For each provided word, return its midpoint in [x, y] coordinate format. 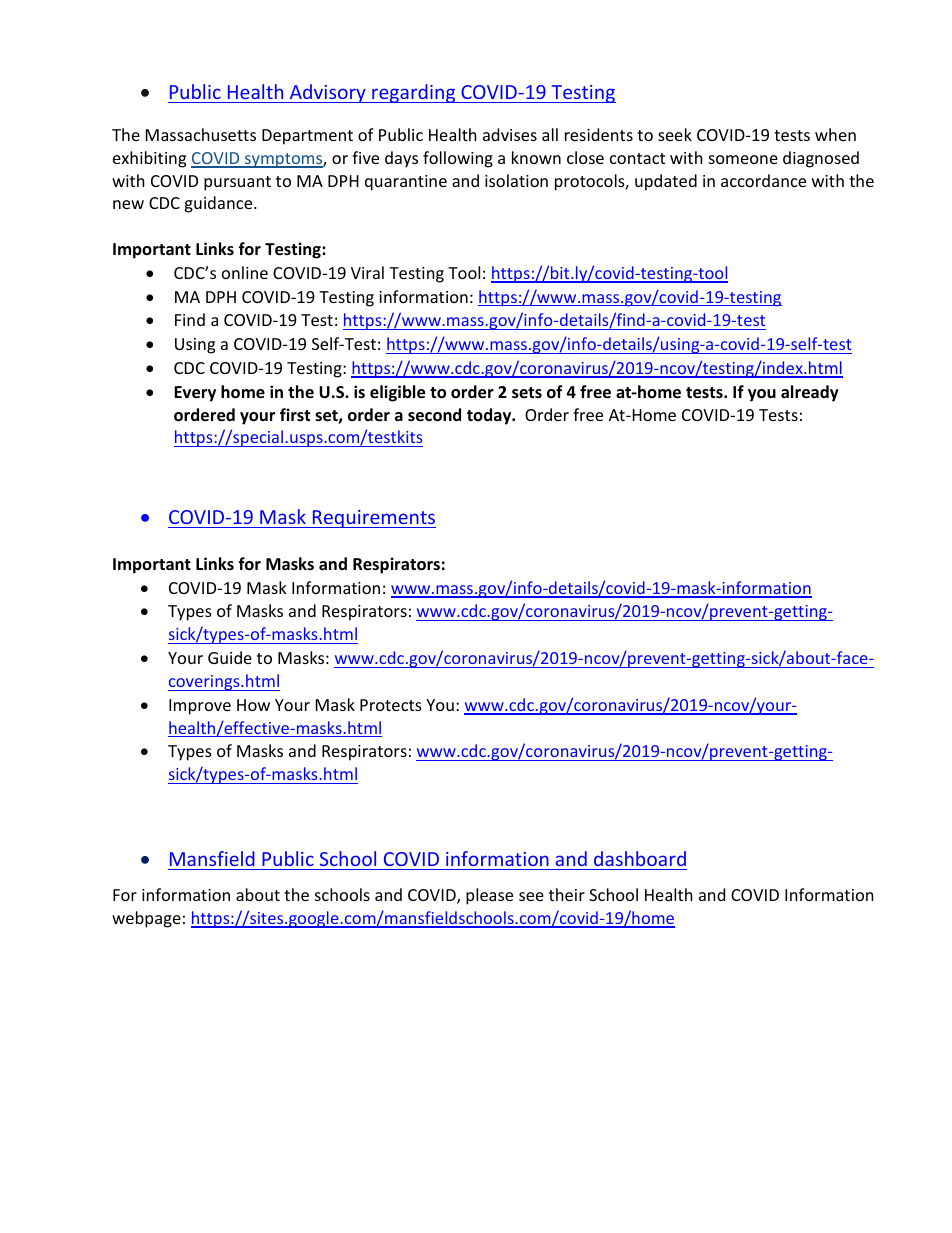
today [490, 416]
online [245, 272]
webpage [146, 919]
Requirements [373, 519]
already [810, 393]
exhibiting [149, 159]
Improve [200, 707]
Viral [367, 272]
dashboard [640, 858]
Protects [391, 705]
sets [527, 393]
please [489, 896]
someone [743, 159]
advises [510, 134]
